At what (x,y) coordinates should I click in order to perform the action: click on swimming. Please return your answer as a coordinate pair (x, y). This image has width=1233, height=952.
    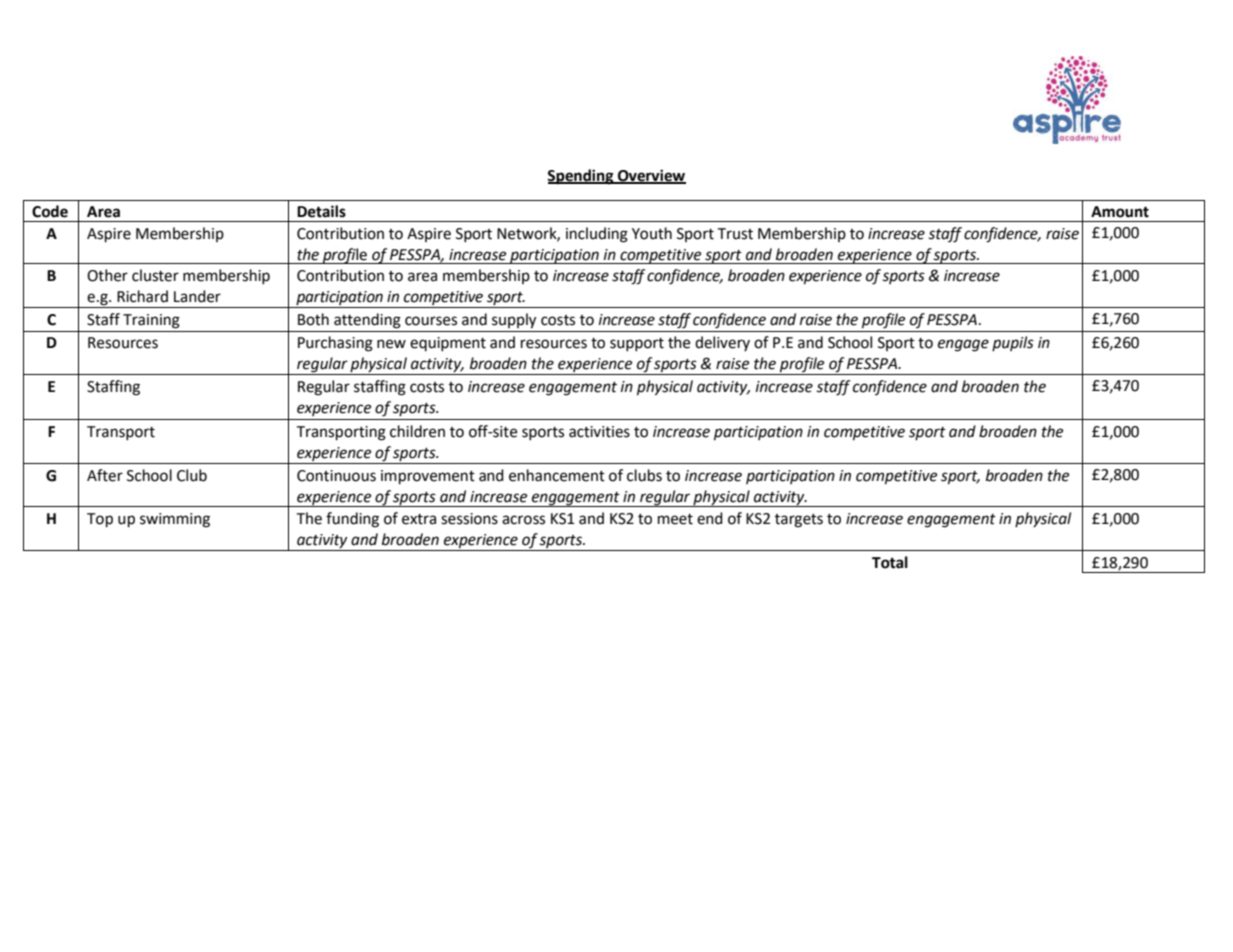
    Looking at the image, I should click on (175, 520).
